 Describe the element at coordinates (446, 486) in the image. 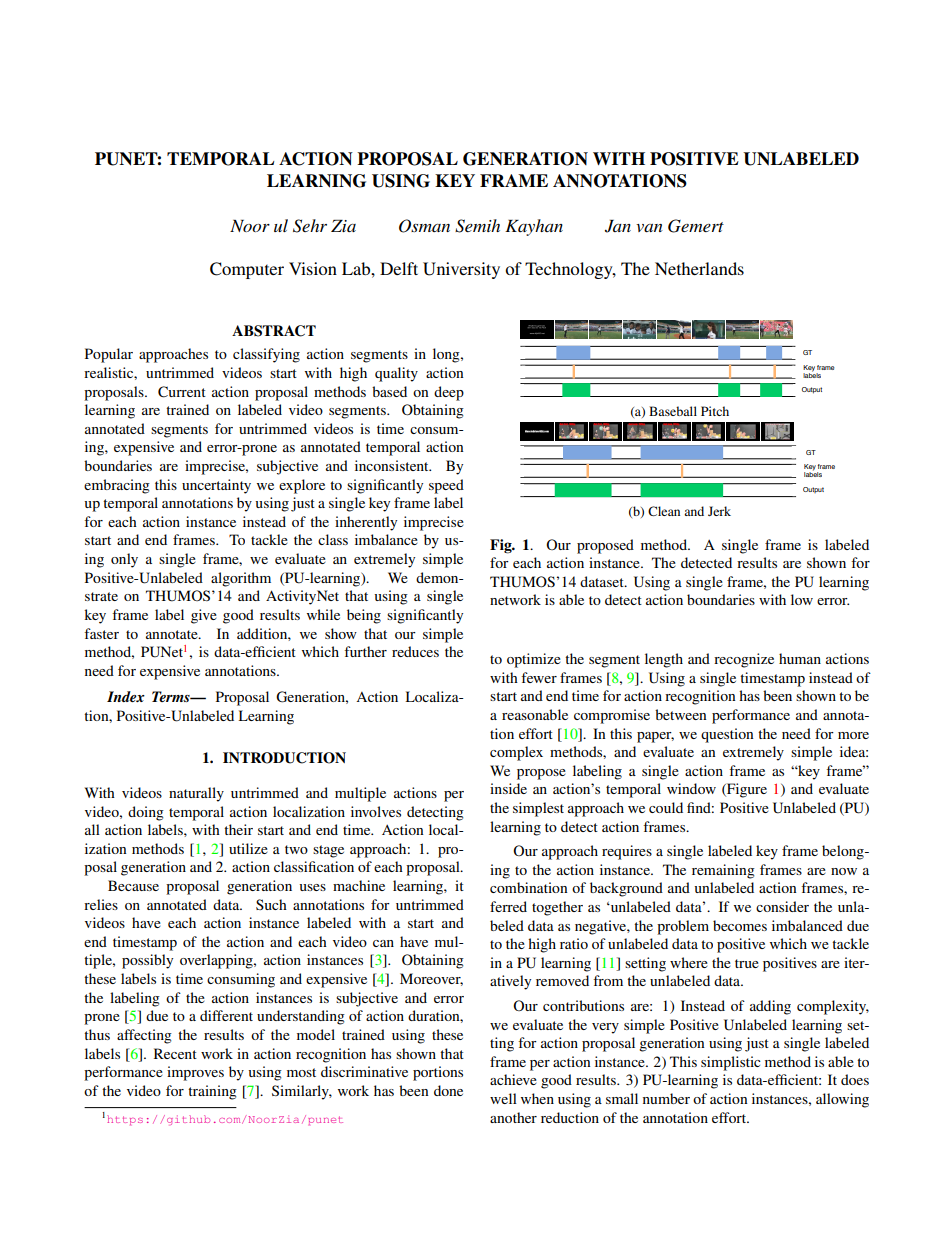

I see `speed` at that location.
